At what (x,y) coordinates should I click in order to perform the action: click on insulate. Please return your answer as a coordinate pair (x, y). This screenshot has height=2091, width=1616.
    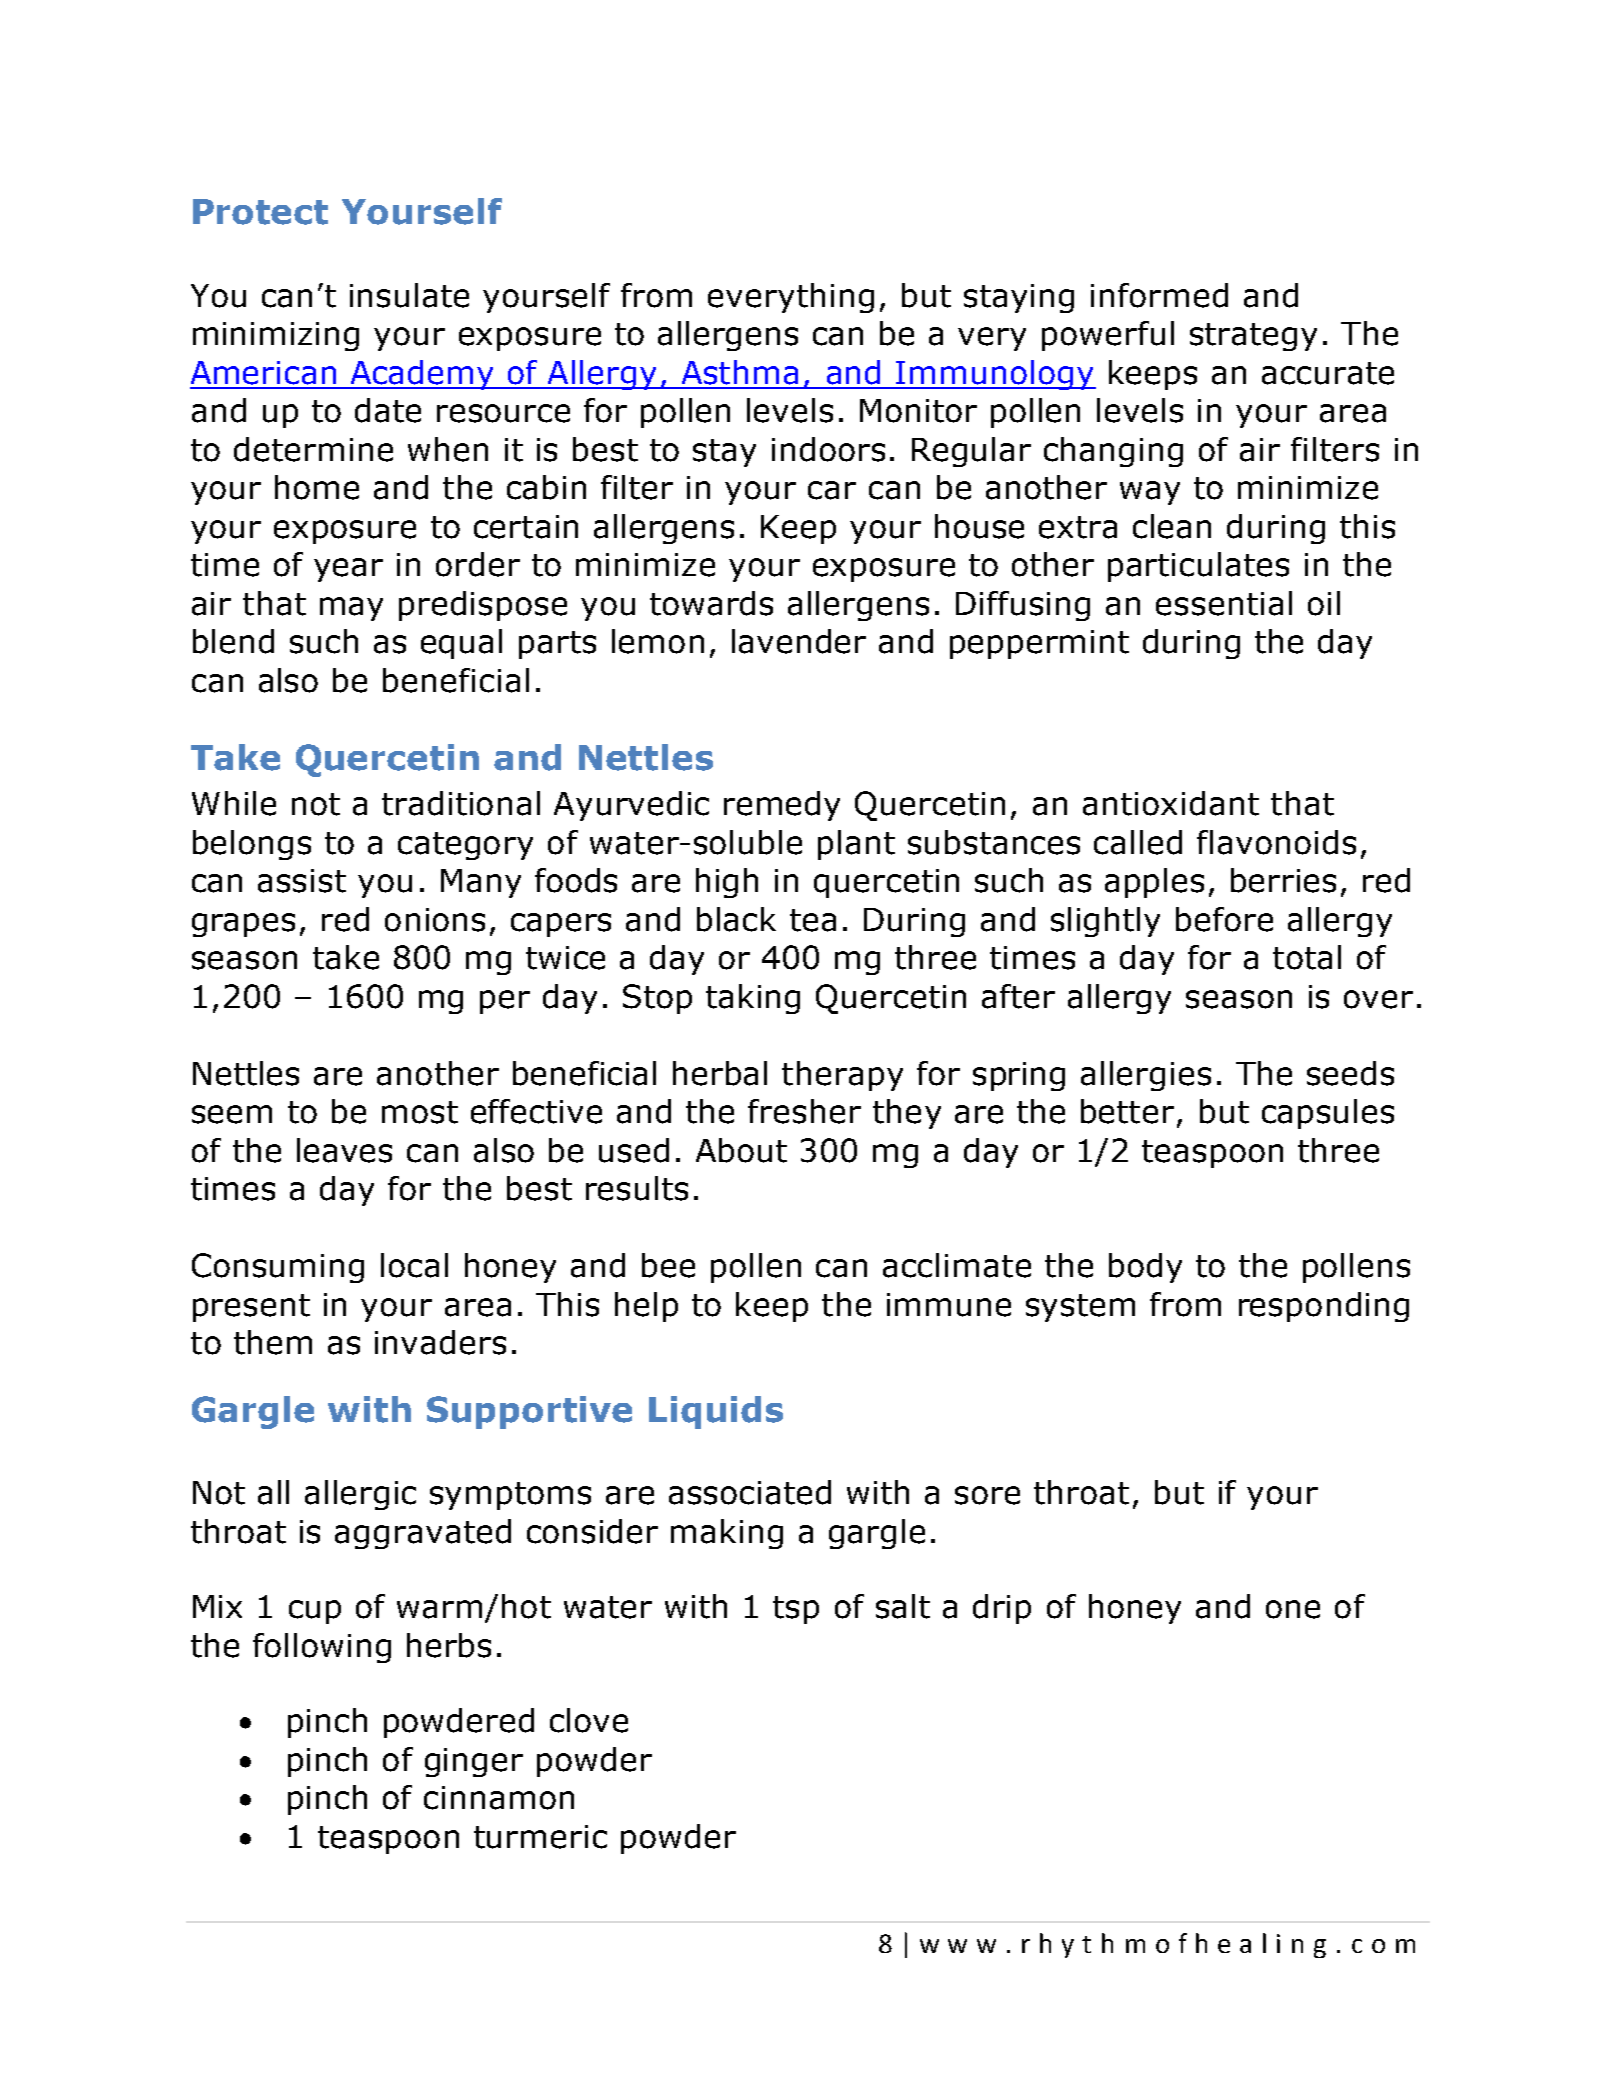
    Looking at the image, I should click on (409, 295).
